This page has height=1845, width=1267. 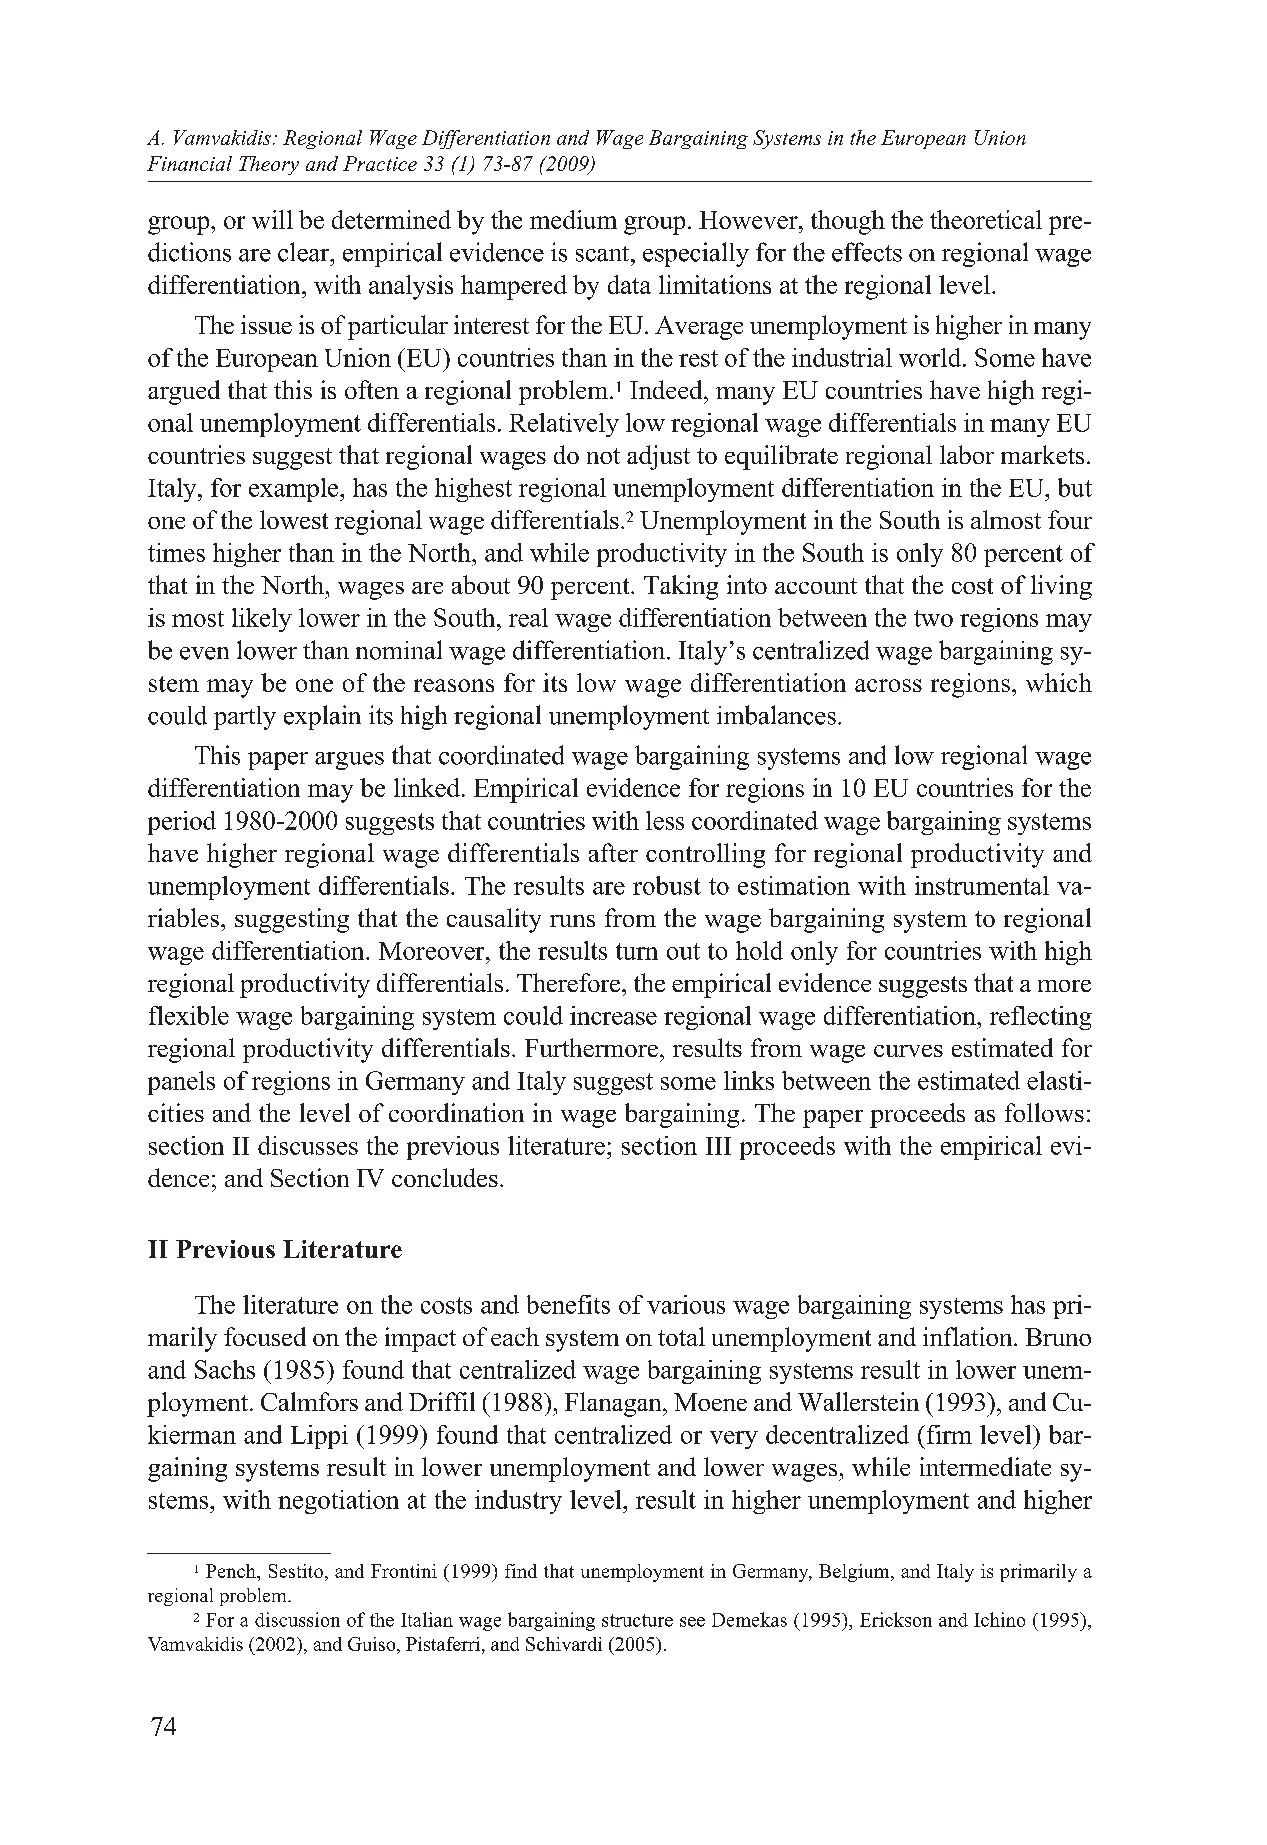 What do you see at coordinates (667, 885) in the page?
I see `robust` at bounding box center [667, 885].
